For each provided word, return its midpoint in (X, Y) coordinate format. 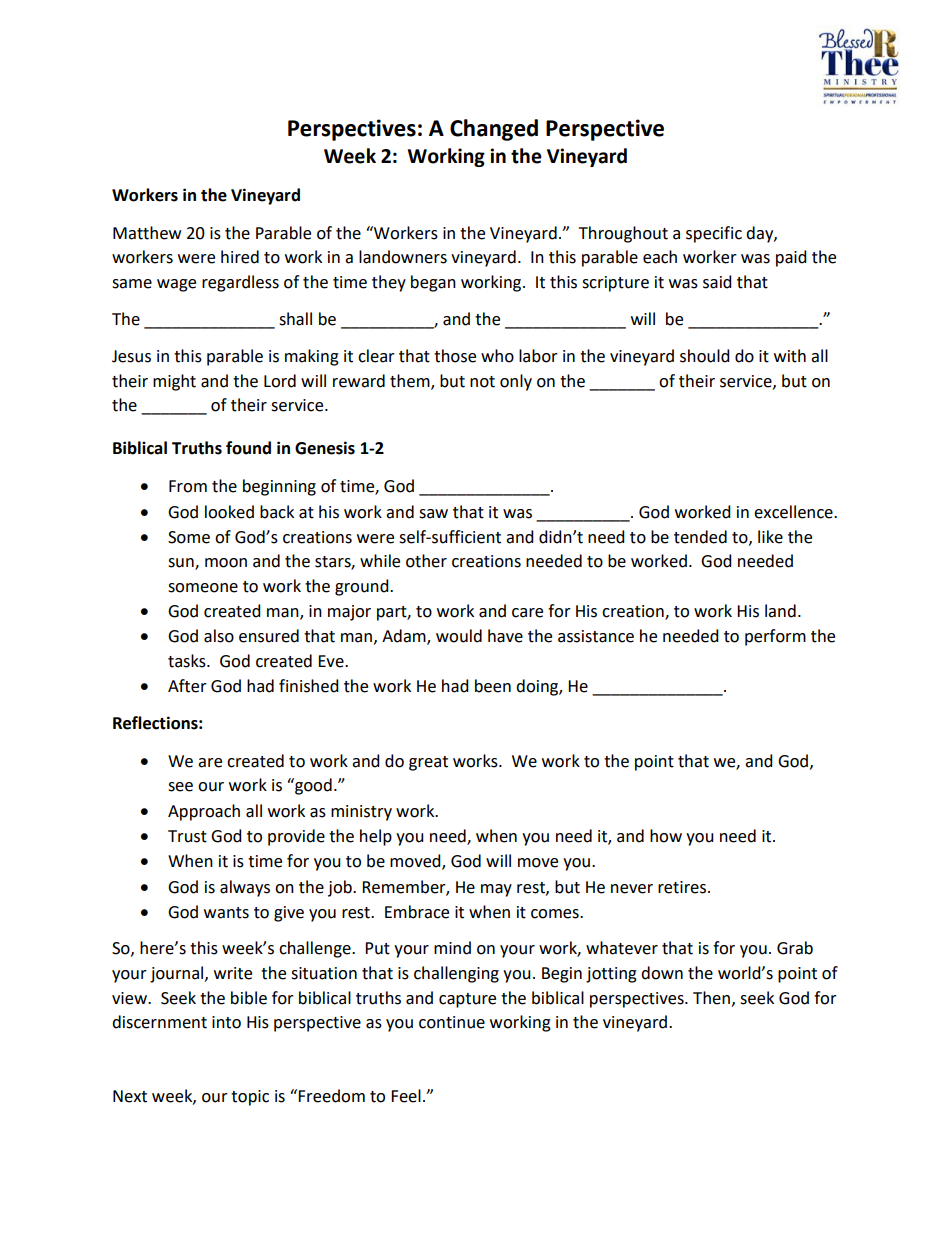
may (496, 890)
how (666, 836)
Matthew (147, 233)
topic (250, 1098)
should (705, 356)
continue (452, 1022)
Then (713, 998)
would (459, 636)
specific (714, 234)
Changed (494, 130)
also (219, 636)
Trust (187, 836)
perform (775, 637)
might (174, 382)
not (482, 382)
